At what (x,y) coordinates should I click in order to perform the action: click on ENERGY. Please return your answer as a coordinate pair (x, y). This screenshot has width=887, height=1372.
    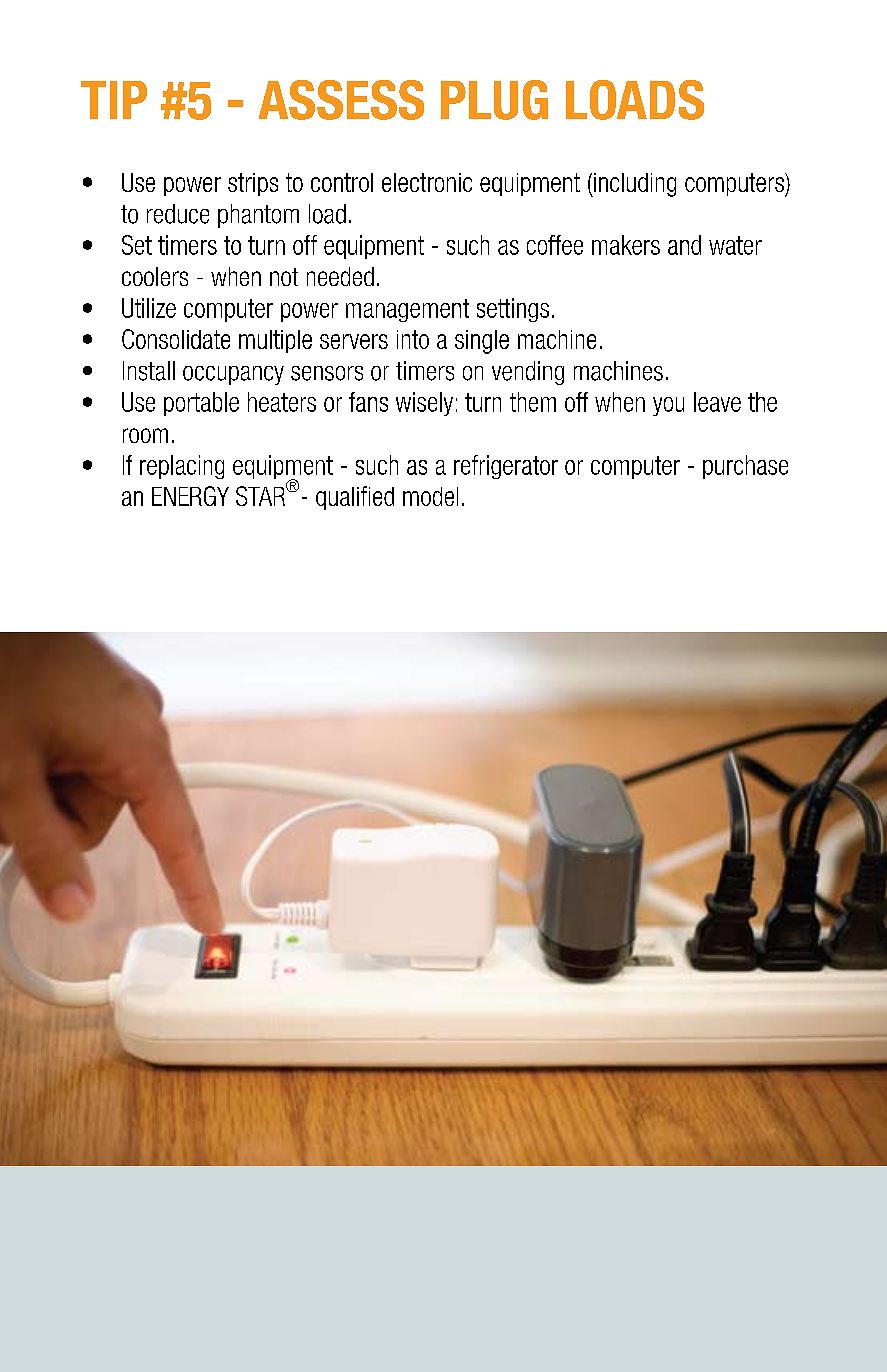
    Looking at the image, I should click on (190, 496).
